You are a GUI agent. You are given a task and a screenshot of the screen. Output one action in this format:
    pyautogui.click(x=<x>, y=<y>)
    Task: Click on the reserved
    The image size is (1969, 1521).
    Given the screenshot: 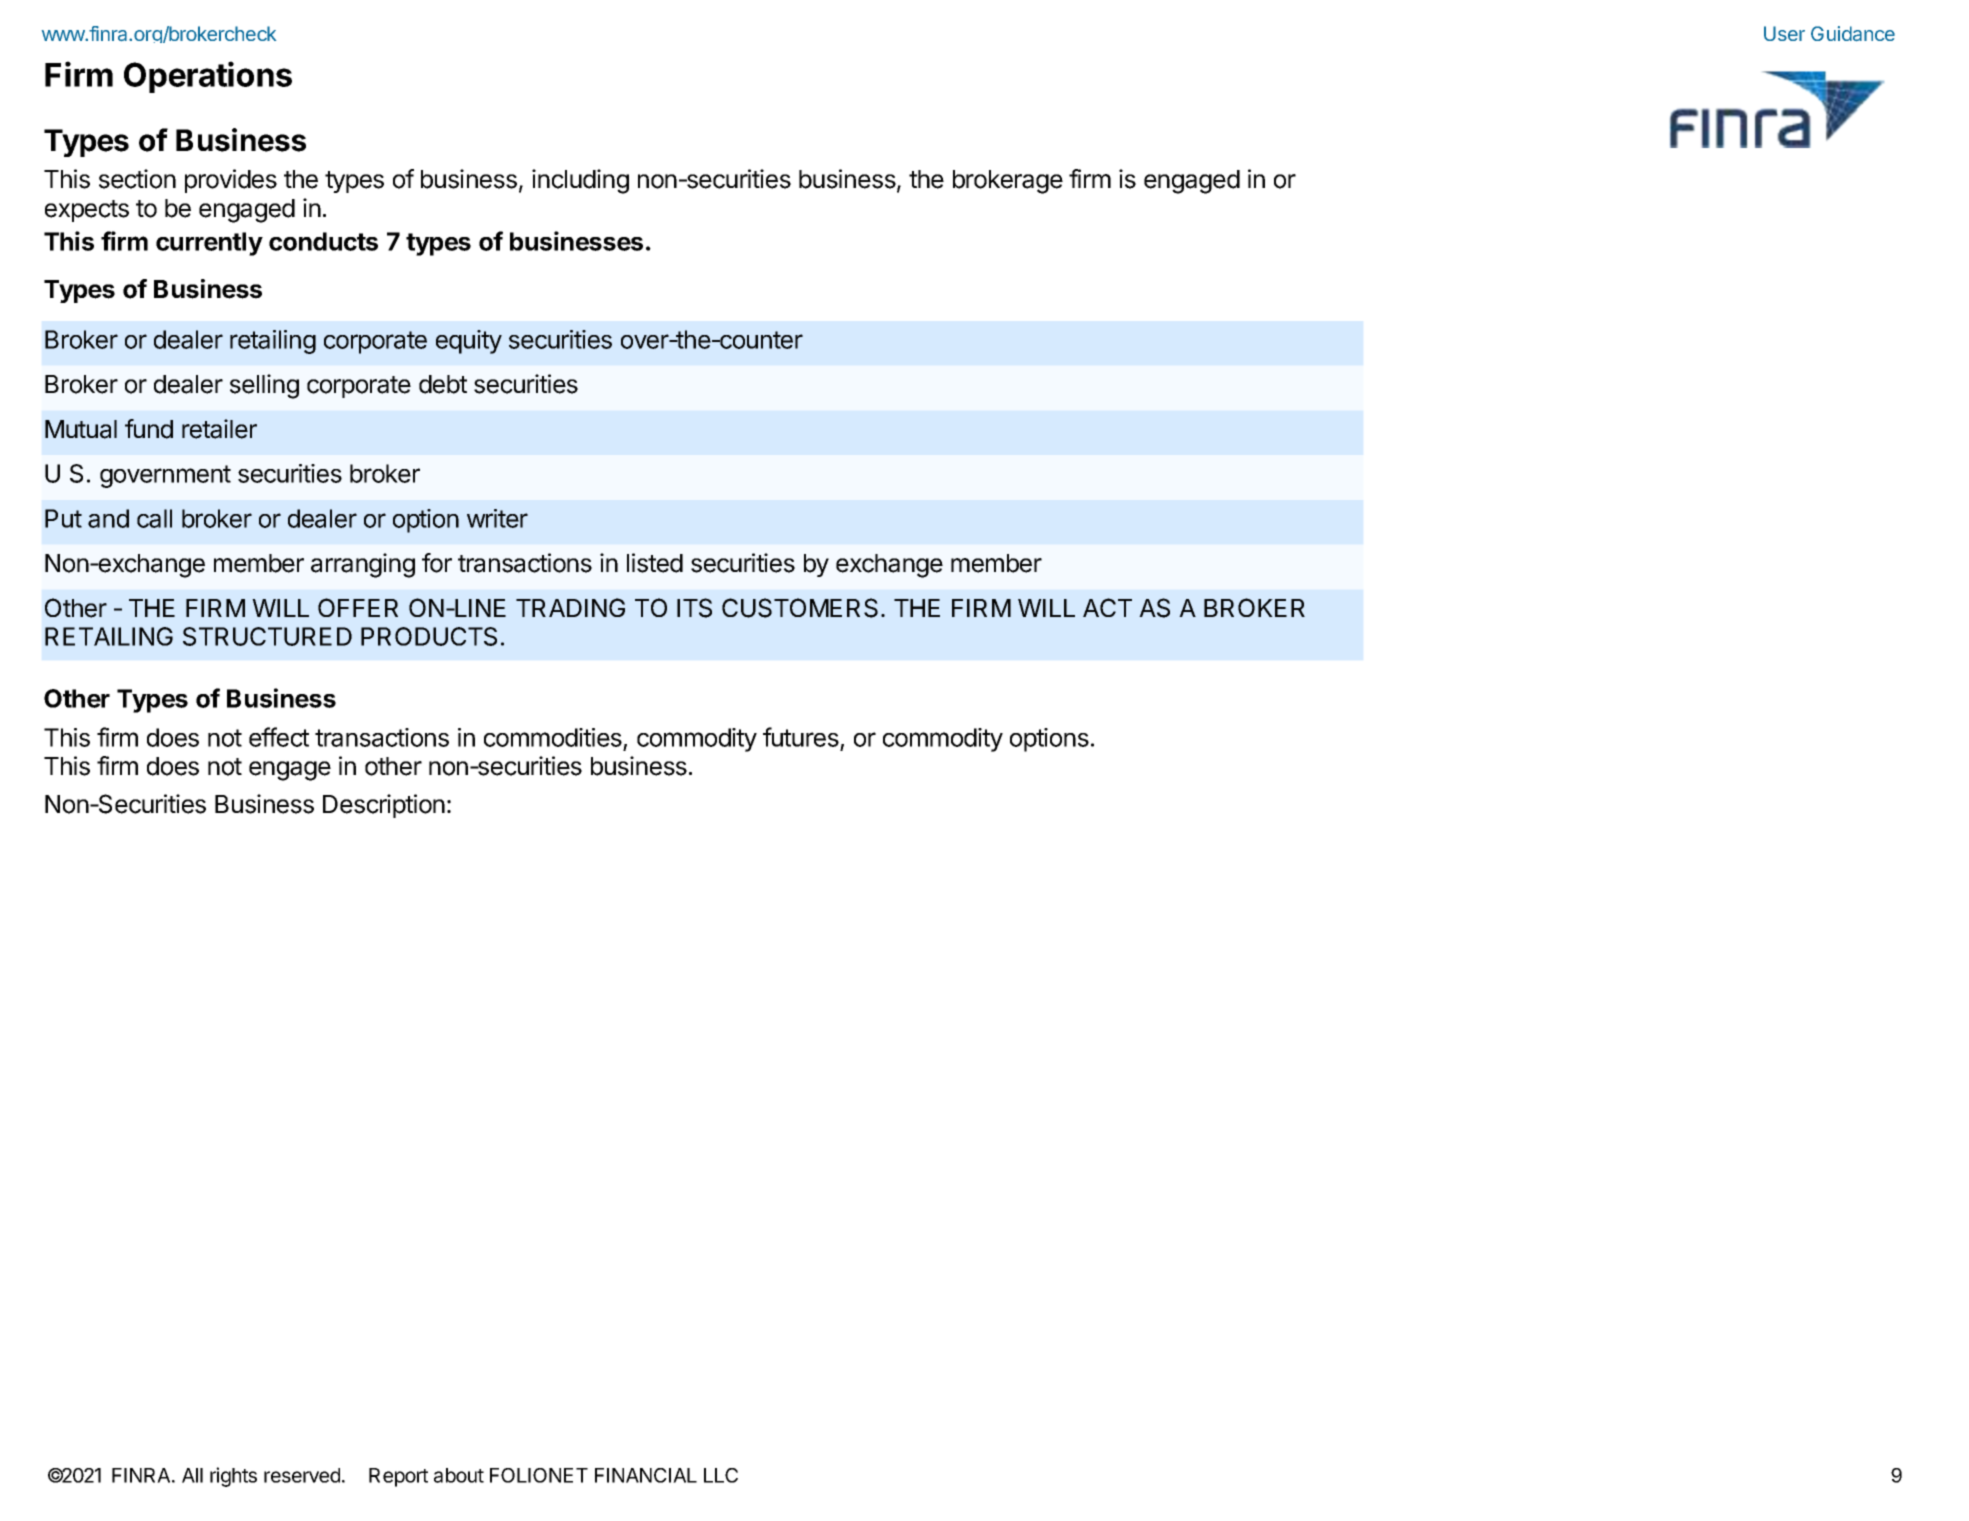 What is the action you would take?
    pyautogui.click(x=302, y=1475)
